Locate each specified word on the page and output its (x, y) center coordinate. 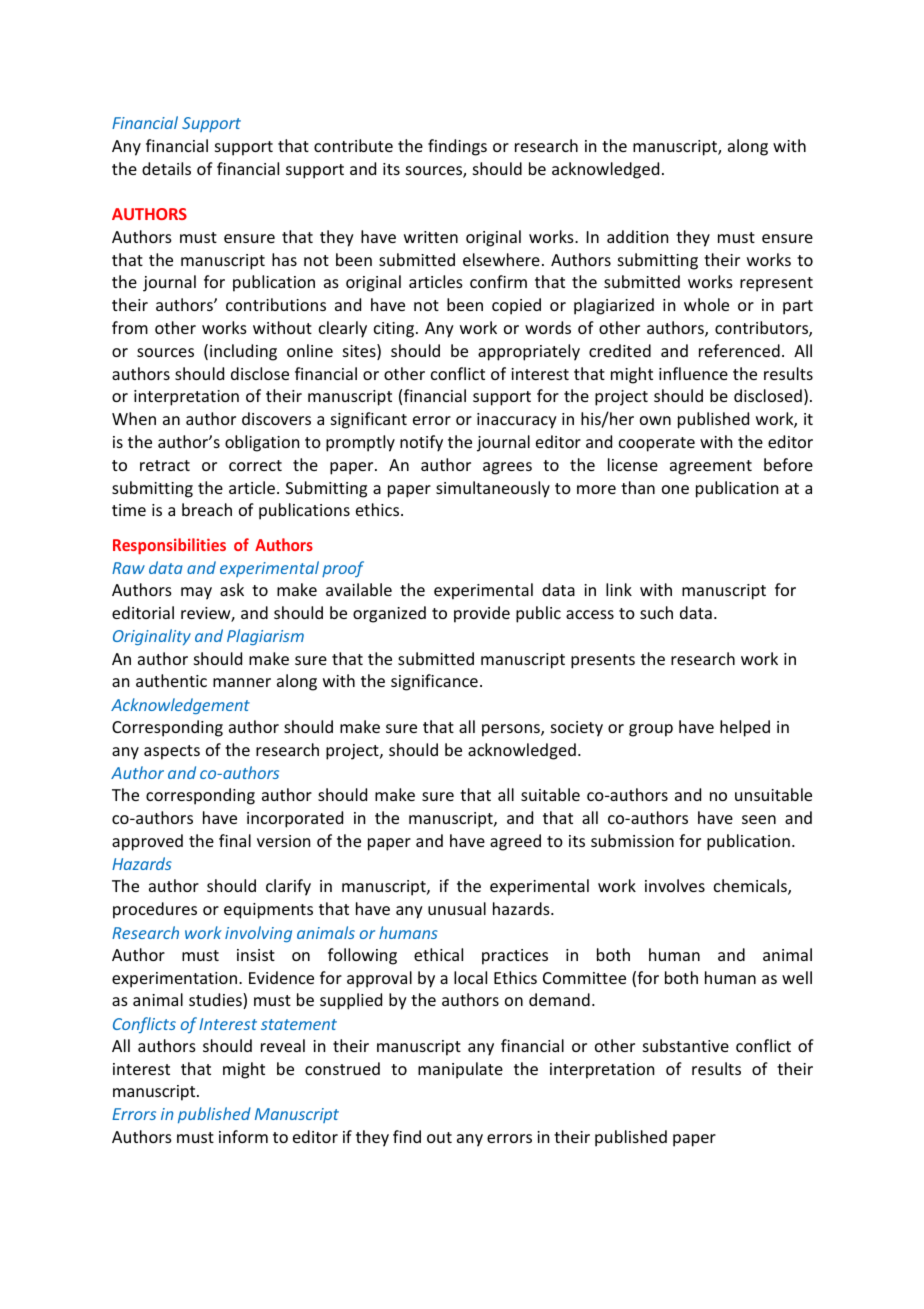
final (235, 840)
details (166, 168)
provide (482, 614)
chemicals (751, 887)
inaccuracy (517, 421)
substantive (686, 1045)
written (431, 237)
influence (693, 373)
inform (243, 1136)
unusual (457, 908)
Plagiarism (265, 637)
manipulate (460, 1070)
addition (637, 236)
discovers (276, 418)
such (656, 612)
